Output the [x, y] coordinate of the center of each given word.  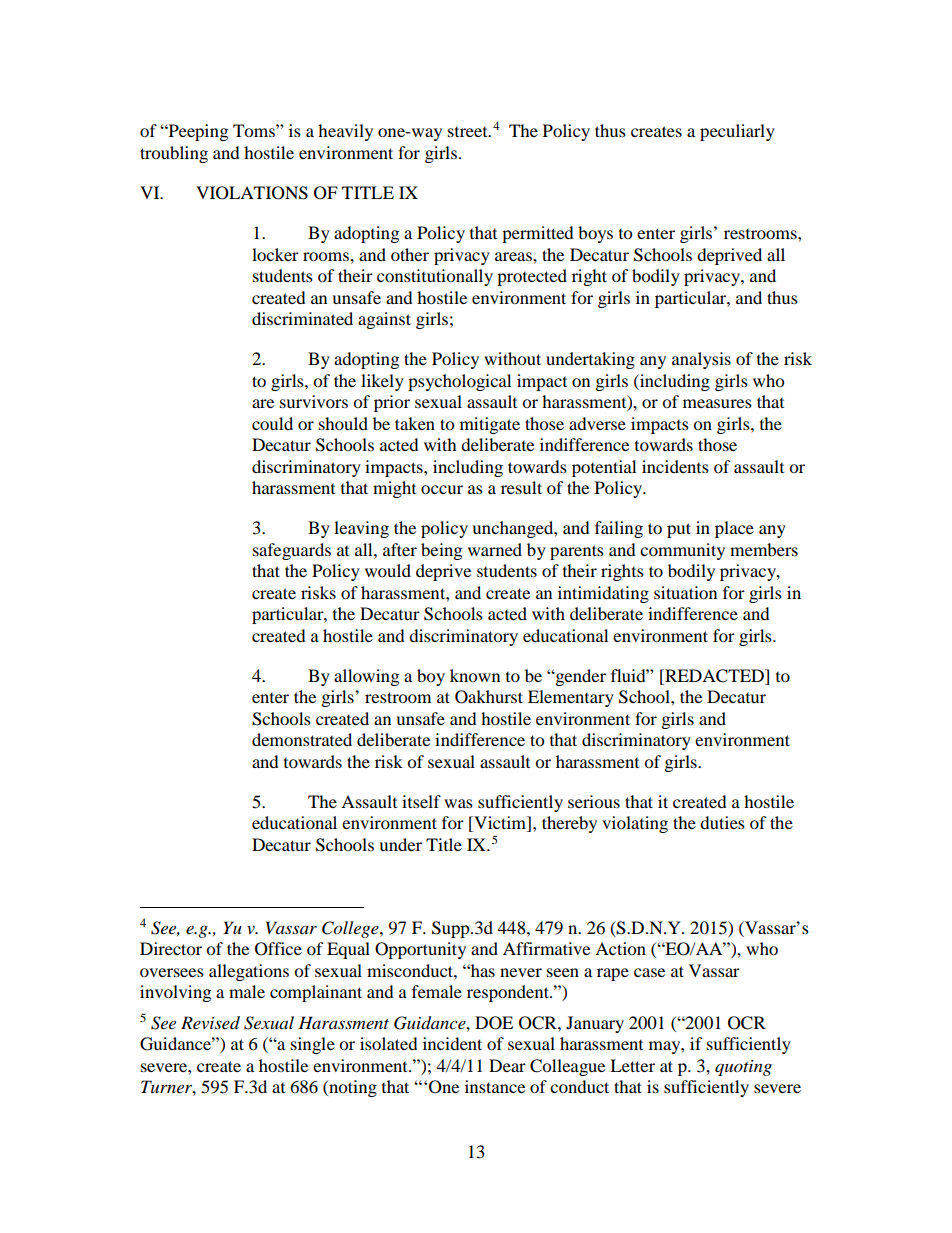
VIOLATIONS [252, 193]
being [441, 551]
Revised [210, 1023]
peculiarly [737, 132]
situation [685, 592]
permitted [538, 234]
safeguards [292, 551]
